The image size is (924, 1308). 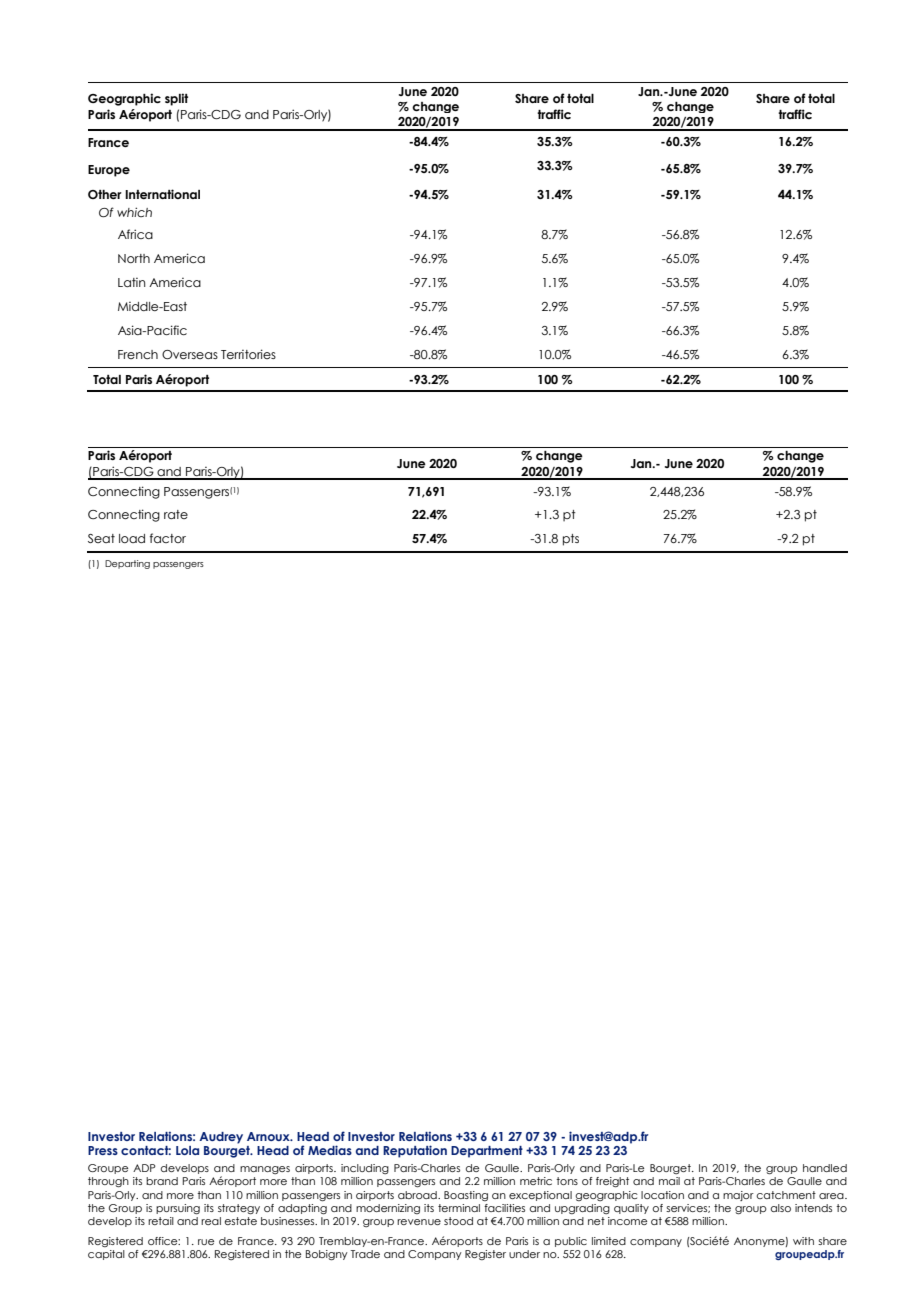 What do you see at coordinates (190, 354) in the document?
I see `Overseas` at bounding box center [190, 354].
